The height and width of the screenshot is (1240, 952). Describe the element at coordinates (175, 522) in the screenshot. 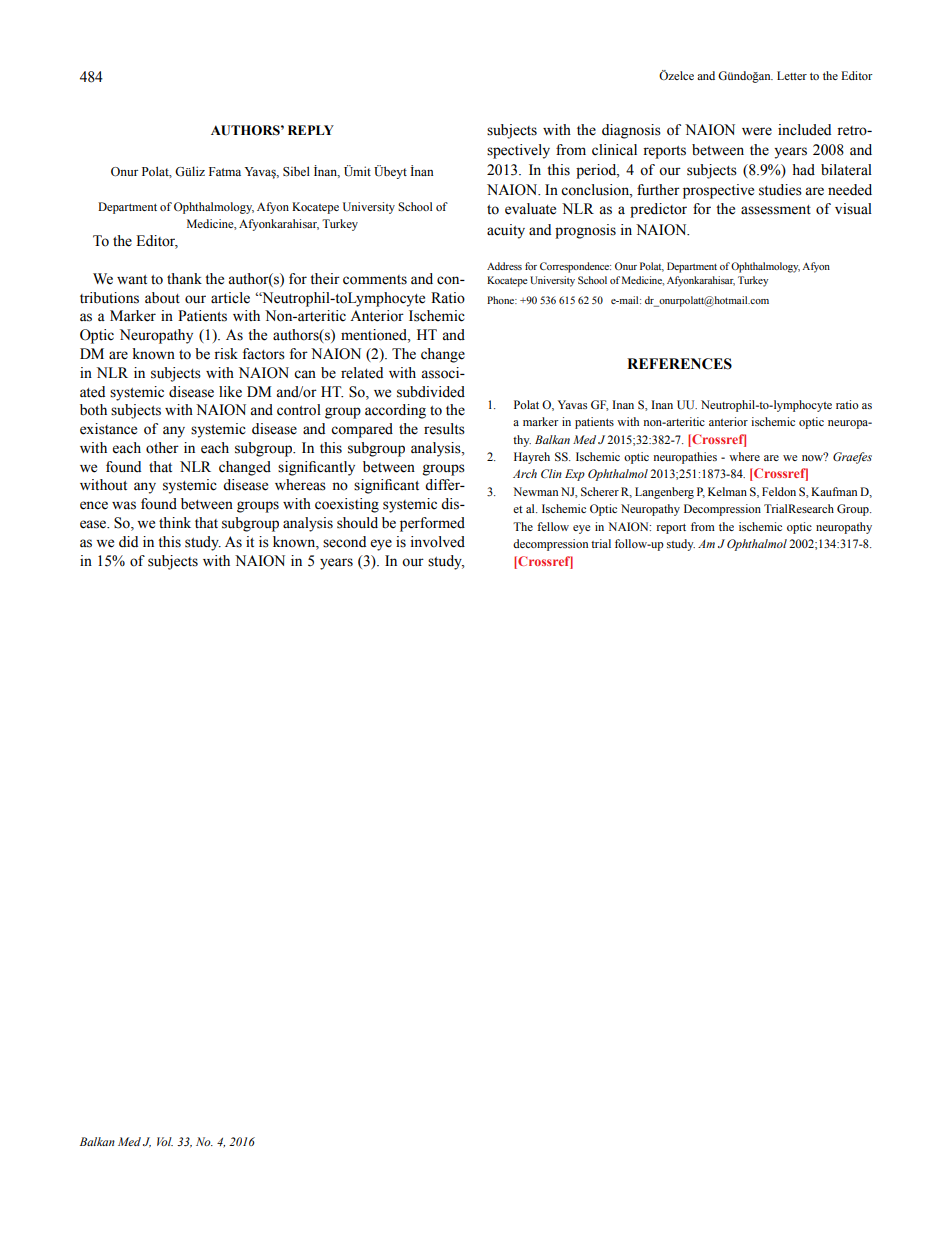

I see `think` at that location.
